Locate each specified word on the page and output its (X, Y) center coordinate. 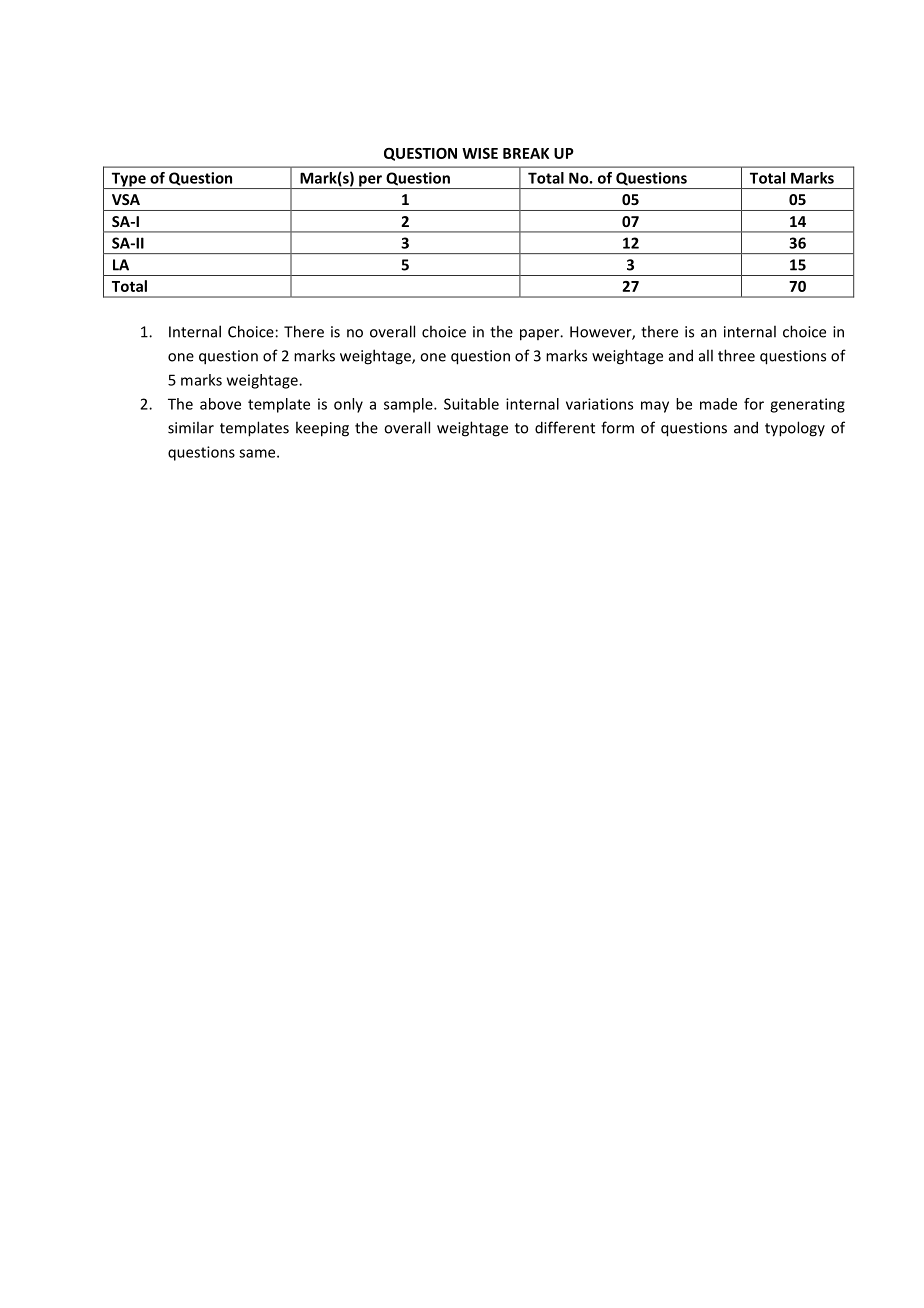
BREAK (526, 153)
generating (807, 405)
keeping (322, 429)
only (348, 405)
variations (599, 404)
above (220, 404)
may (655, 407)
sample (409, 405)
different (565, 427)
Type (128, 180)
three (736, 355)
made (718, 404)
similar (191, 427)
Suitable (471, 404)
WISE (480, 153)
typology (795, 429)
